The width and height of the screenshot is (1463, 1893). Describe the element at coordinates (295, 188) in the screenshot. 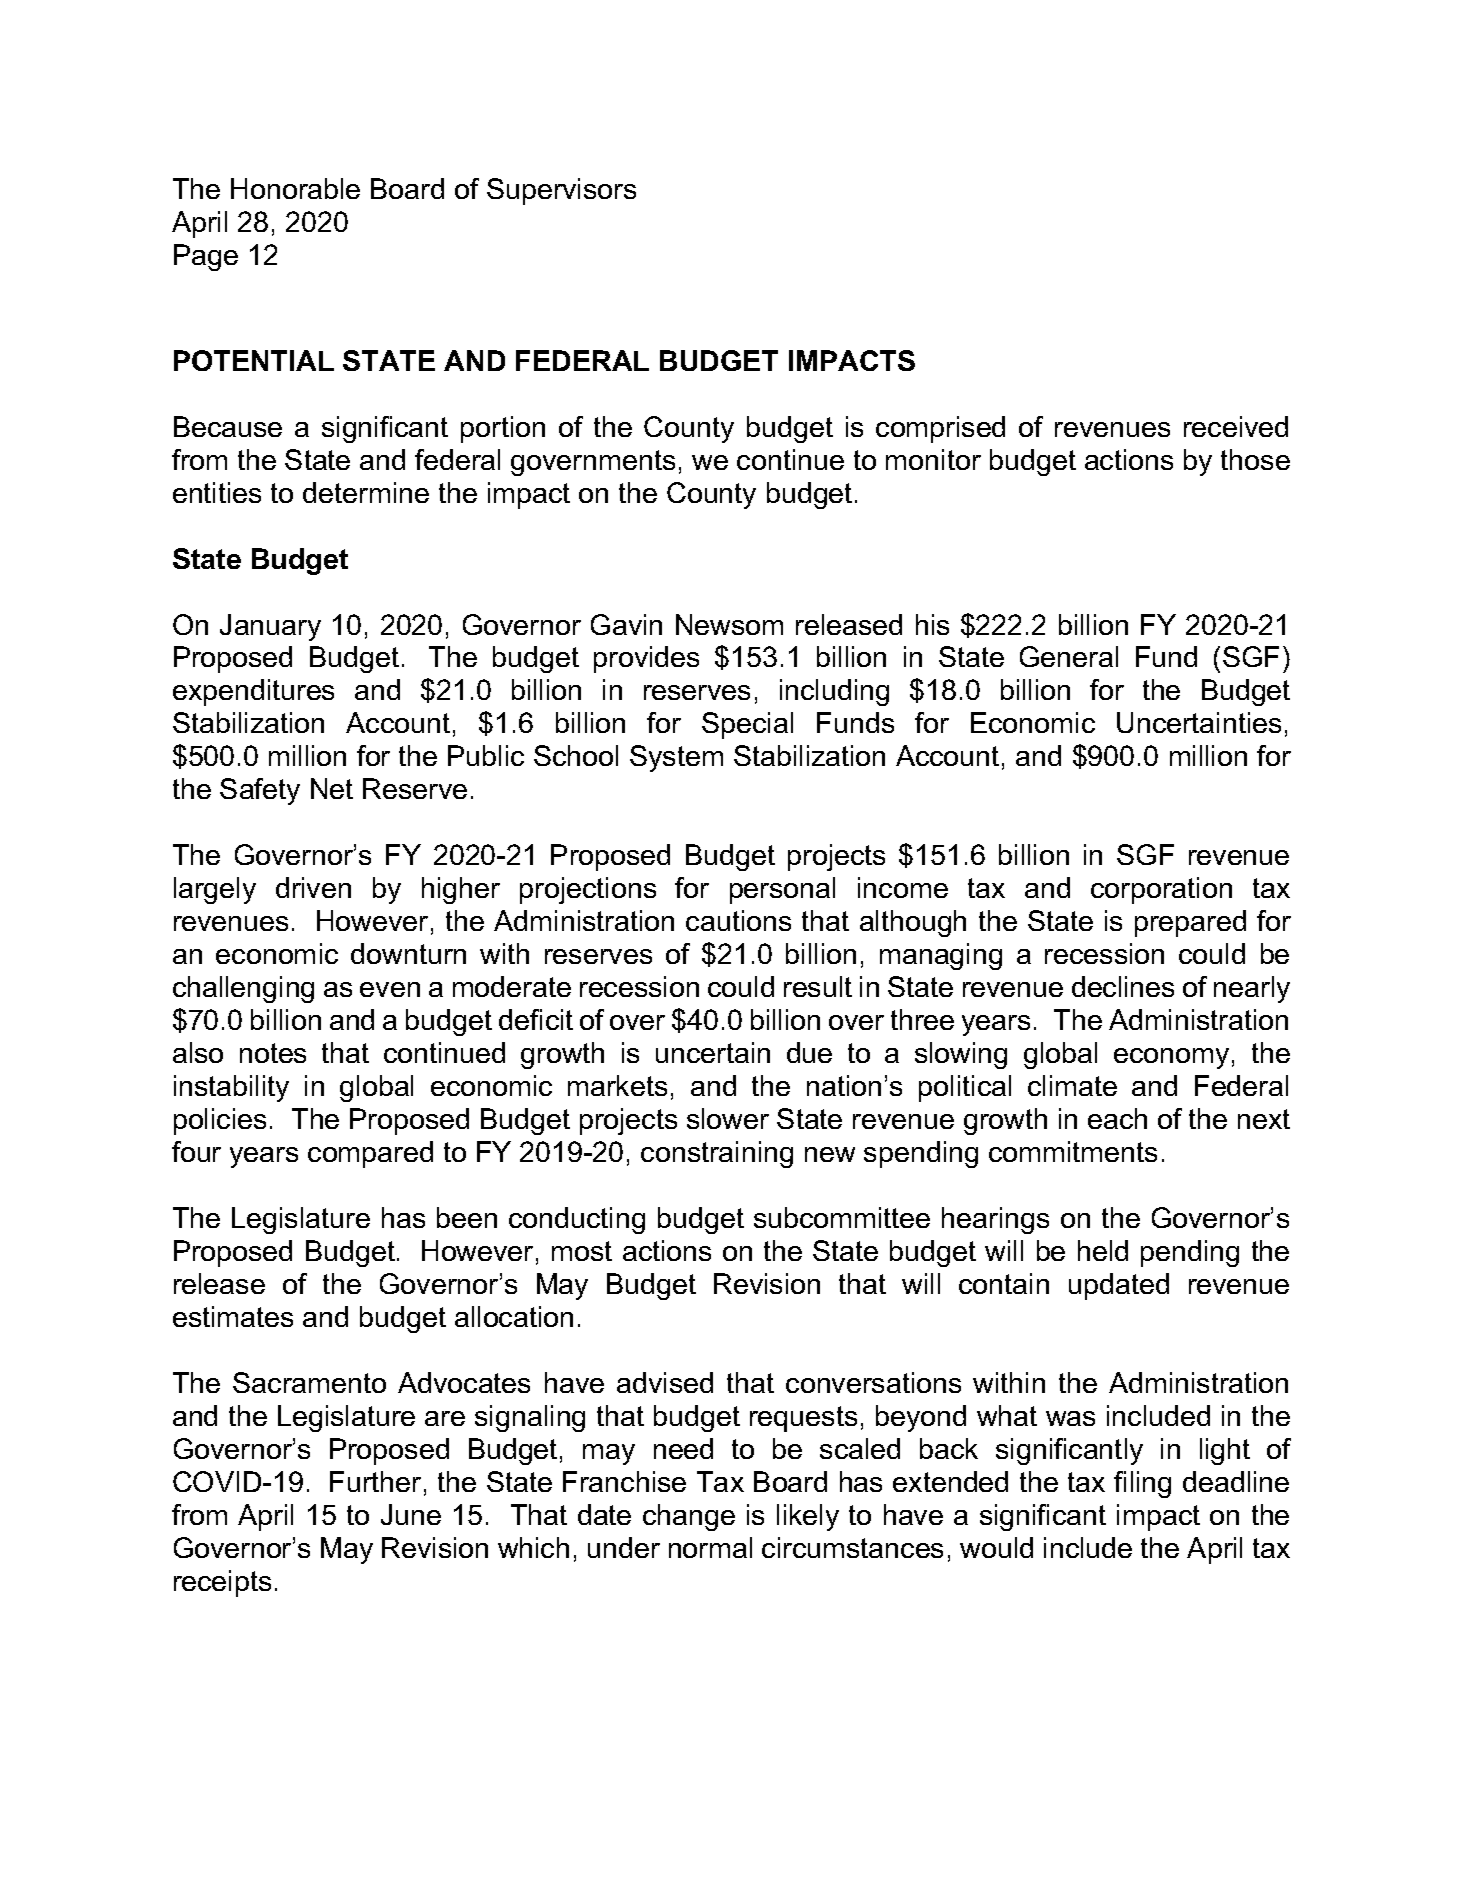

I see `Honorable` at that location.
